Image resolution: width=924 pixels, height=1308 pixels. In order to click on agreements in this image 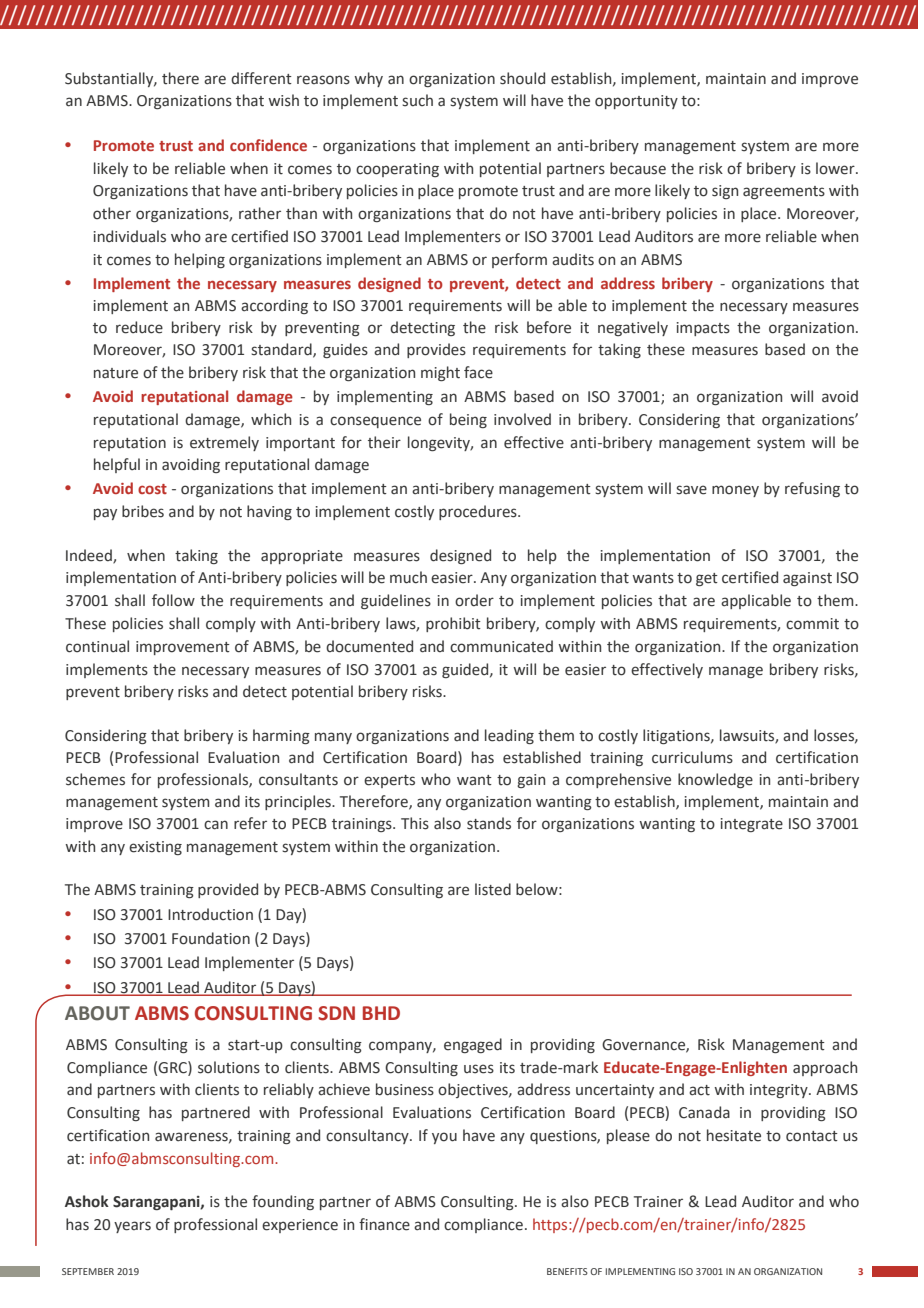, I will do `click(784, 192)`.
